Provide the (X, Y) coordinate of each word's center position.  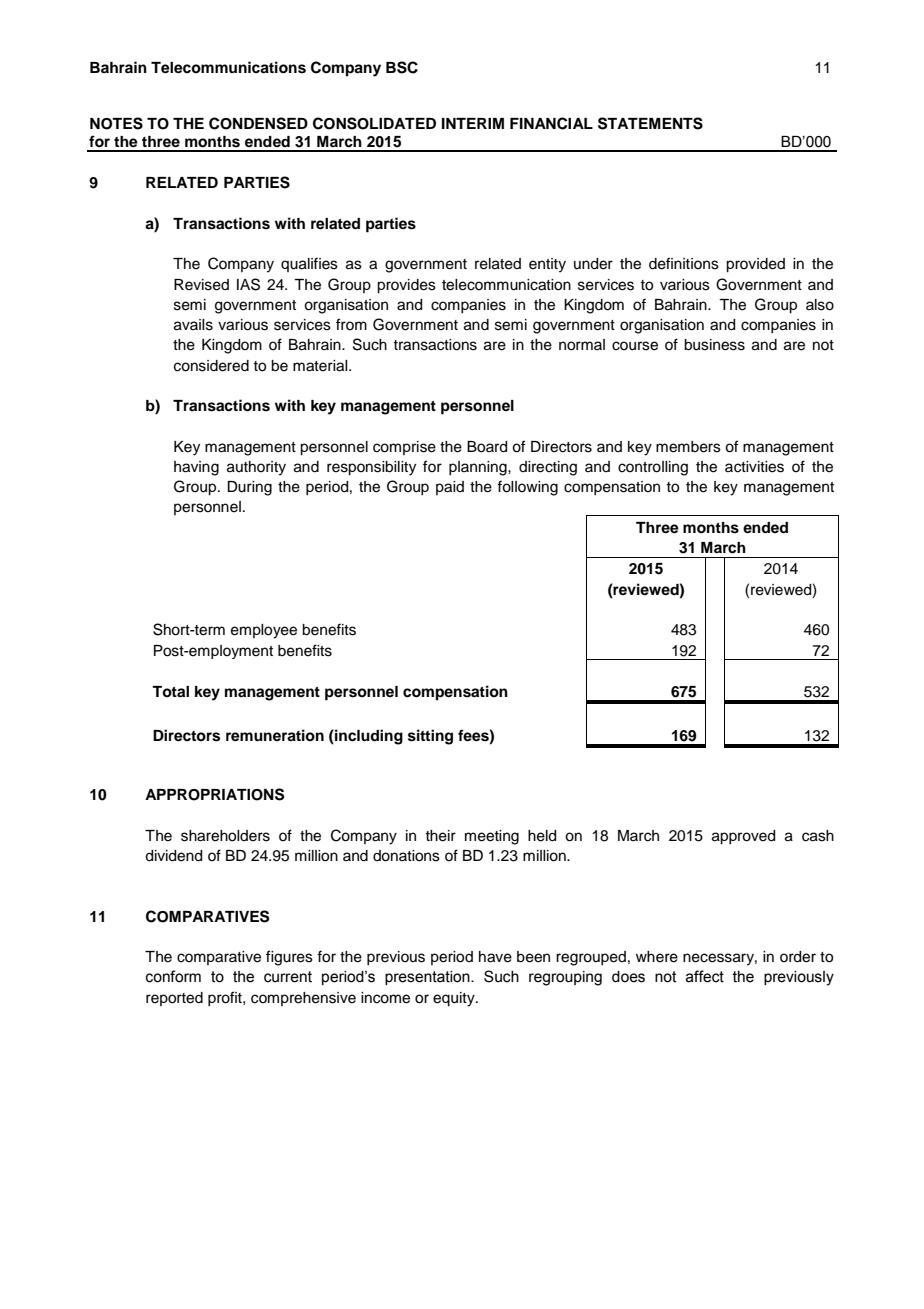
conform (173, 976)
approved (743, 837)
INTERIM (473, 123)
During (249, 488)
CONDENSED (258, 123)
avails (193, 325)
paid (450, 488)
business (714, 345)
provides (406, 286)
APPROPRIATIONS (214, 794)
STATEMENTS (650, 123)
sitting (430, 737)
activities (754, 467)
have (495, 957)
